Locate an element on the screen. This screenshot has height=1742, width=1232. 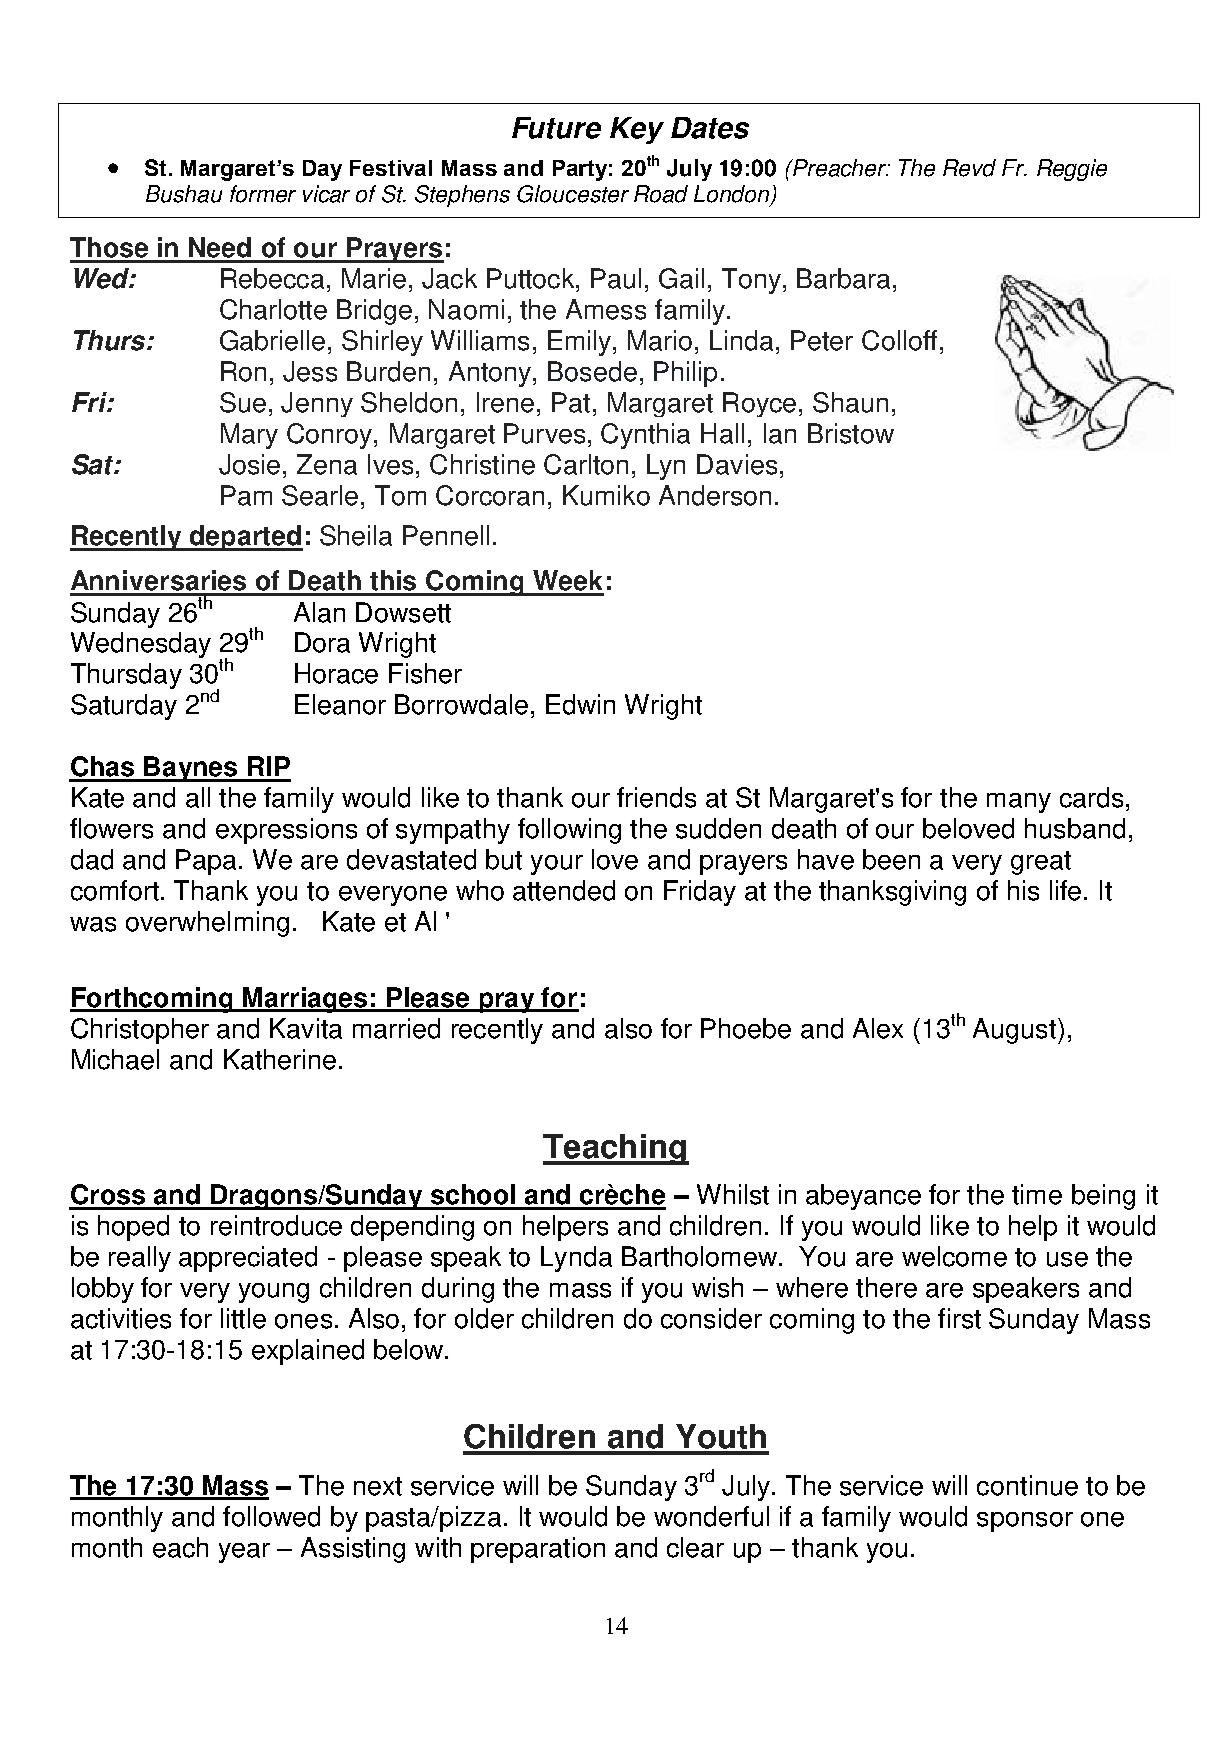
former is located at coordinates (263, 194).
